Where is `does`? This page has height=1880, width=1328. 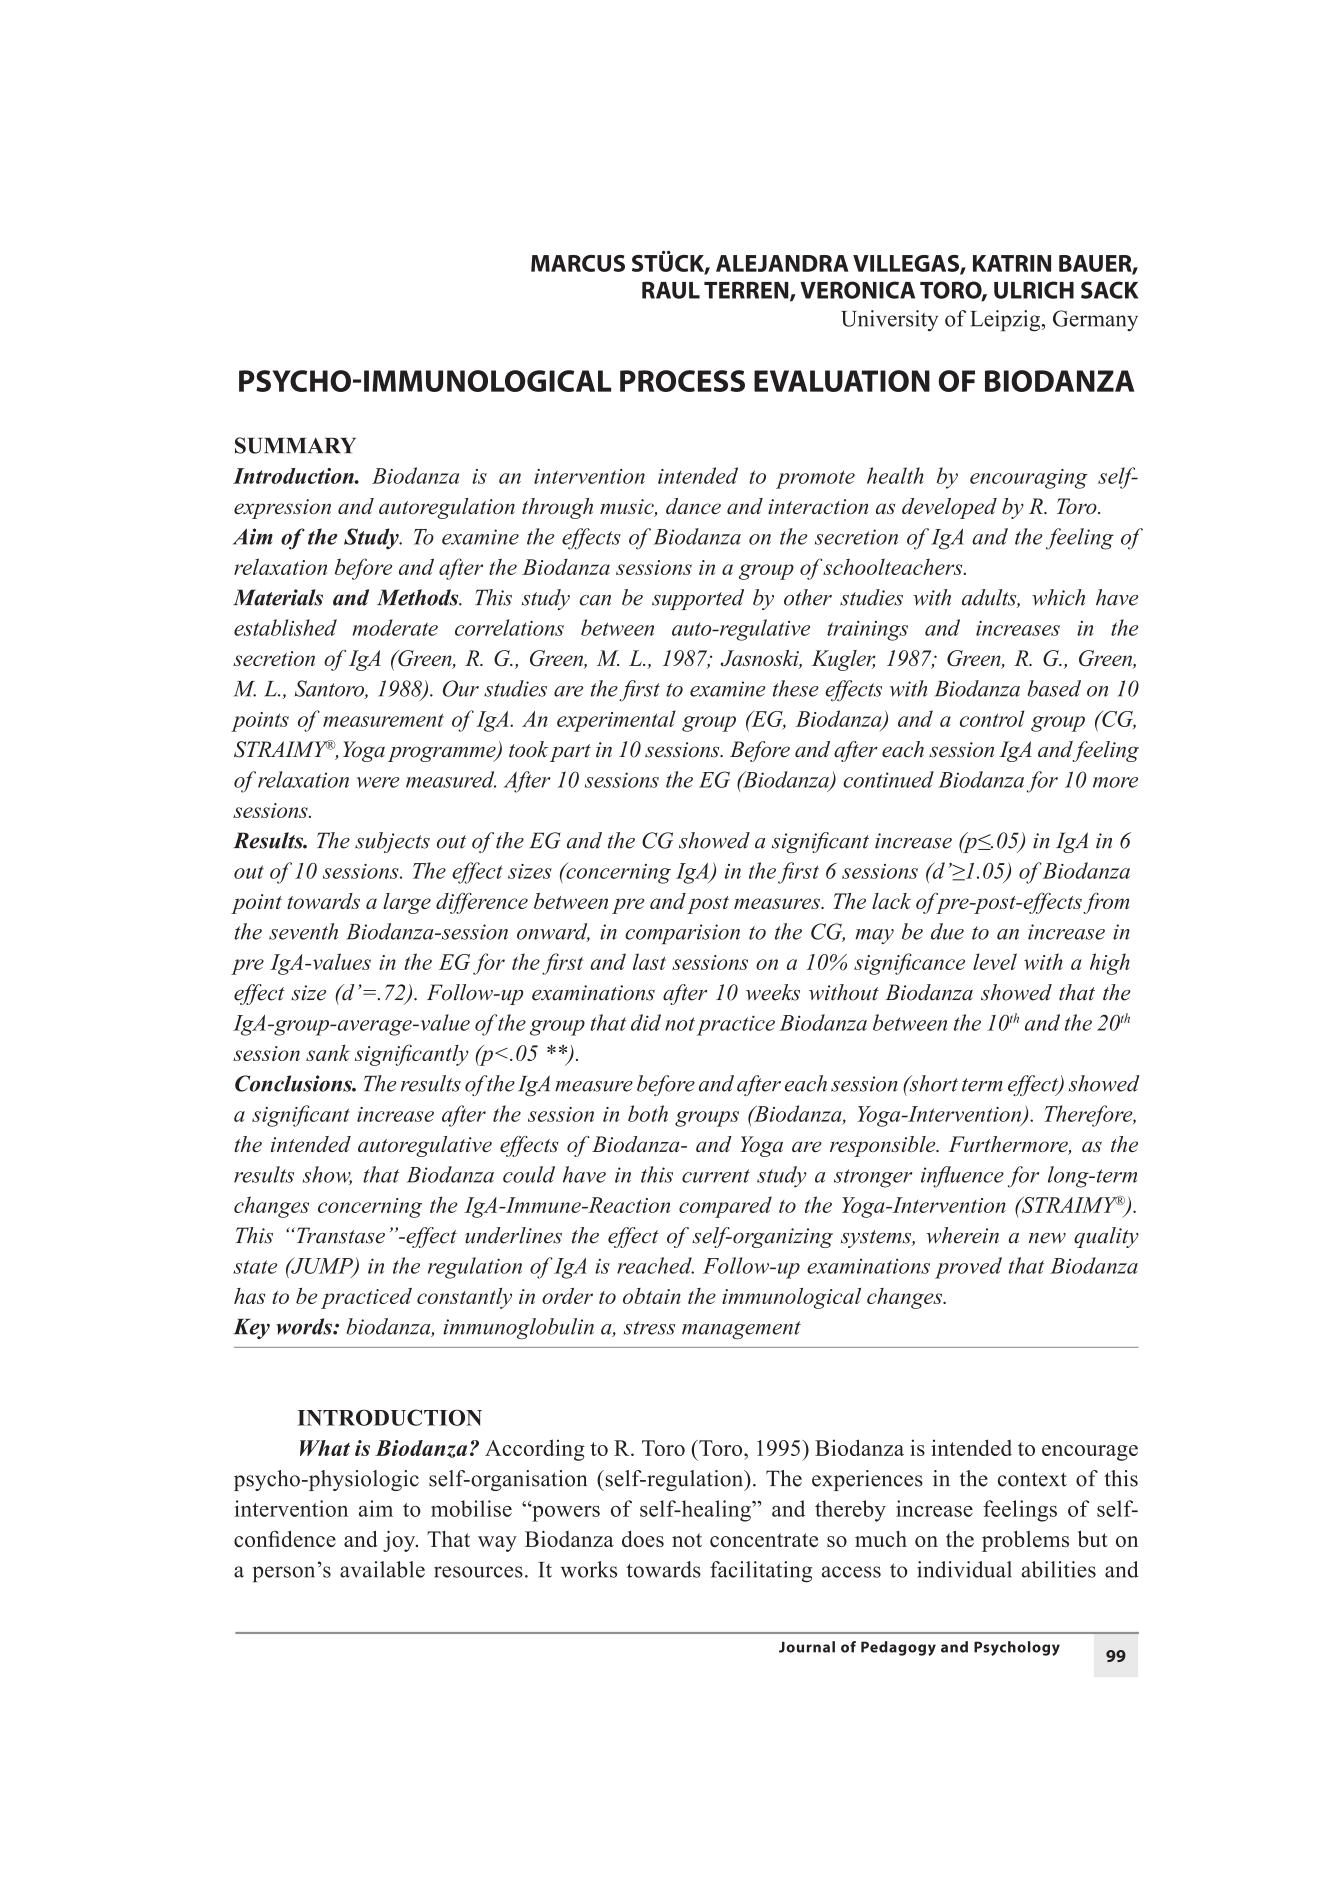
does is located at coordinates (643, 1539).
